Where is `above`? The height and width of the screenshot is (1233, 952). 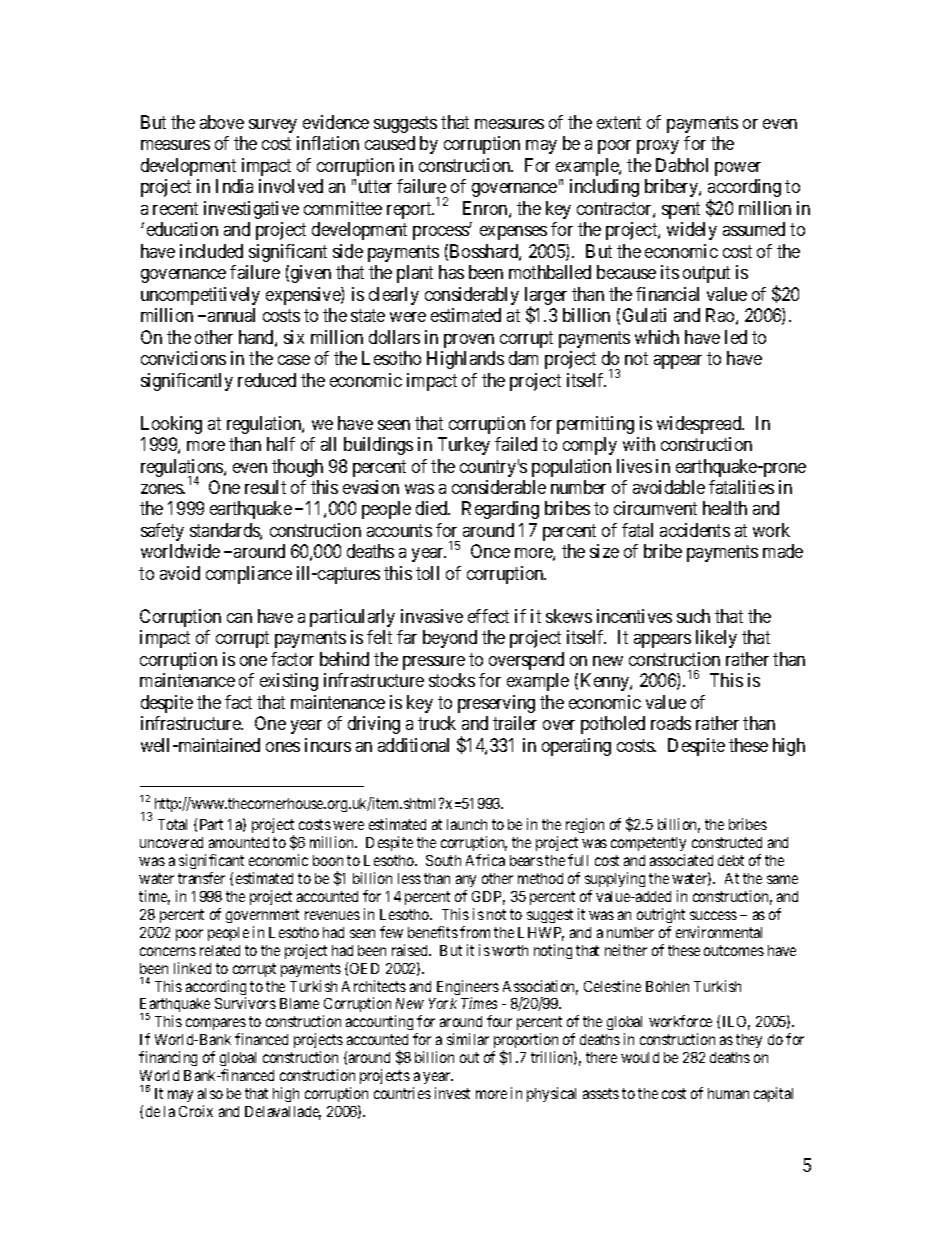
above is located at coordinates (222, 122).
